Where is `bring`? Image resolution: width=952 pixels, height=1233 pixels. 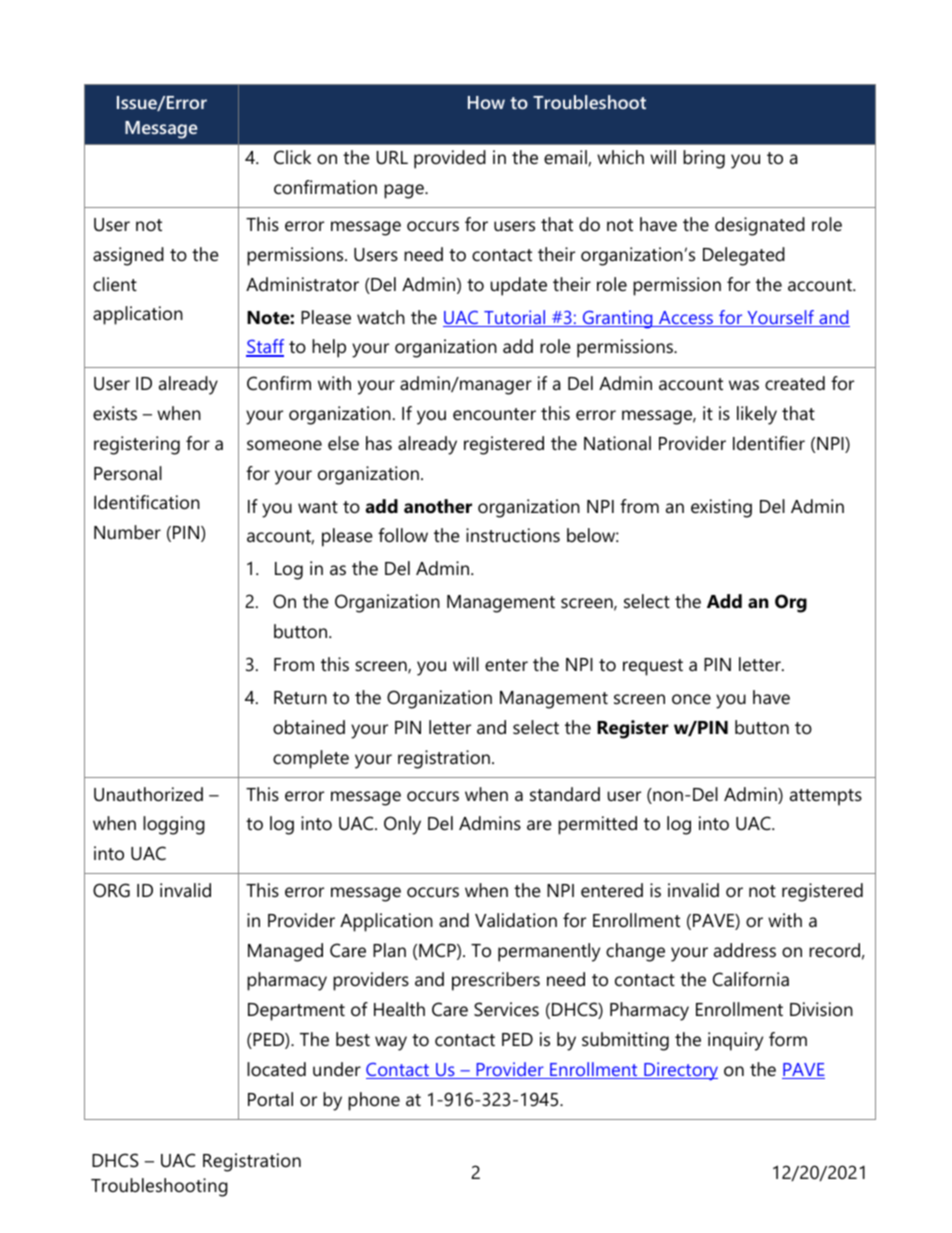
bring is located at coordinates (704, 159).
